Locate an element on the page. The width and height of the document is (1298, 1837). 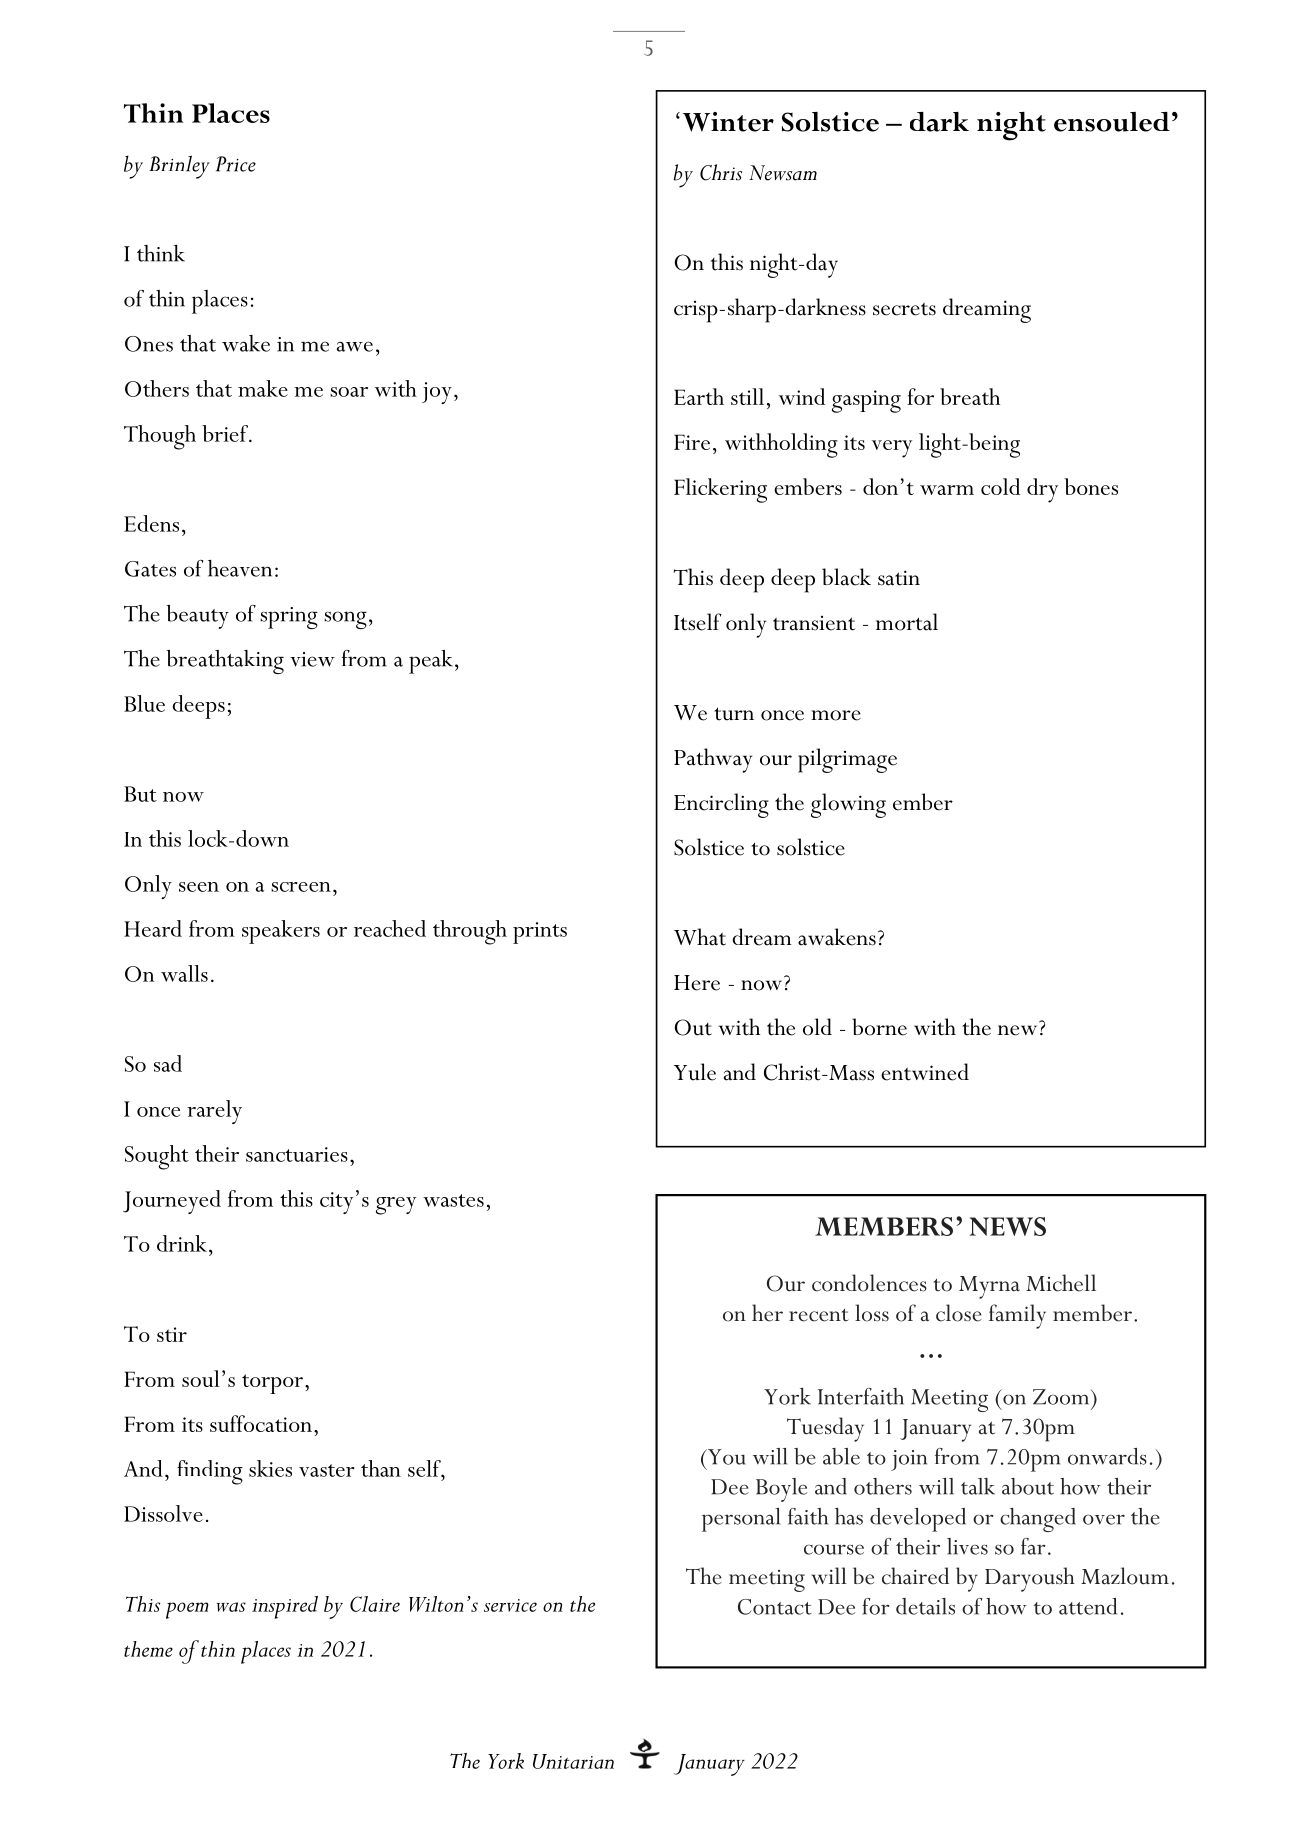
Pathway is located at coordinates (713, 760).
